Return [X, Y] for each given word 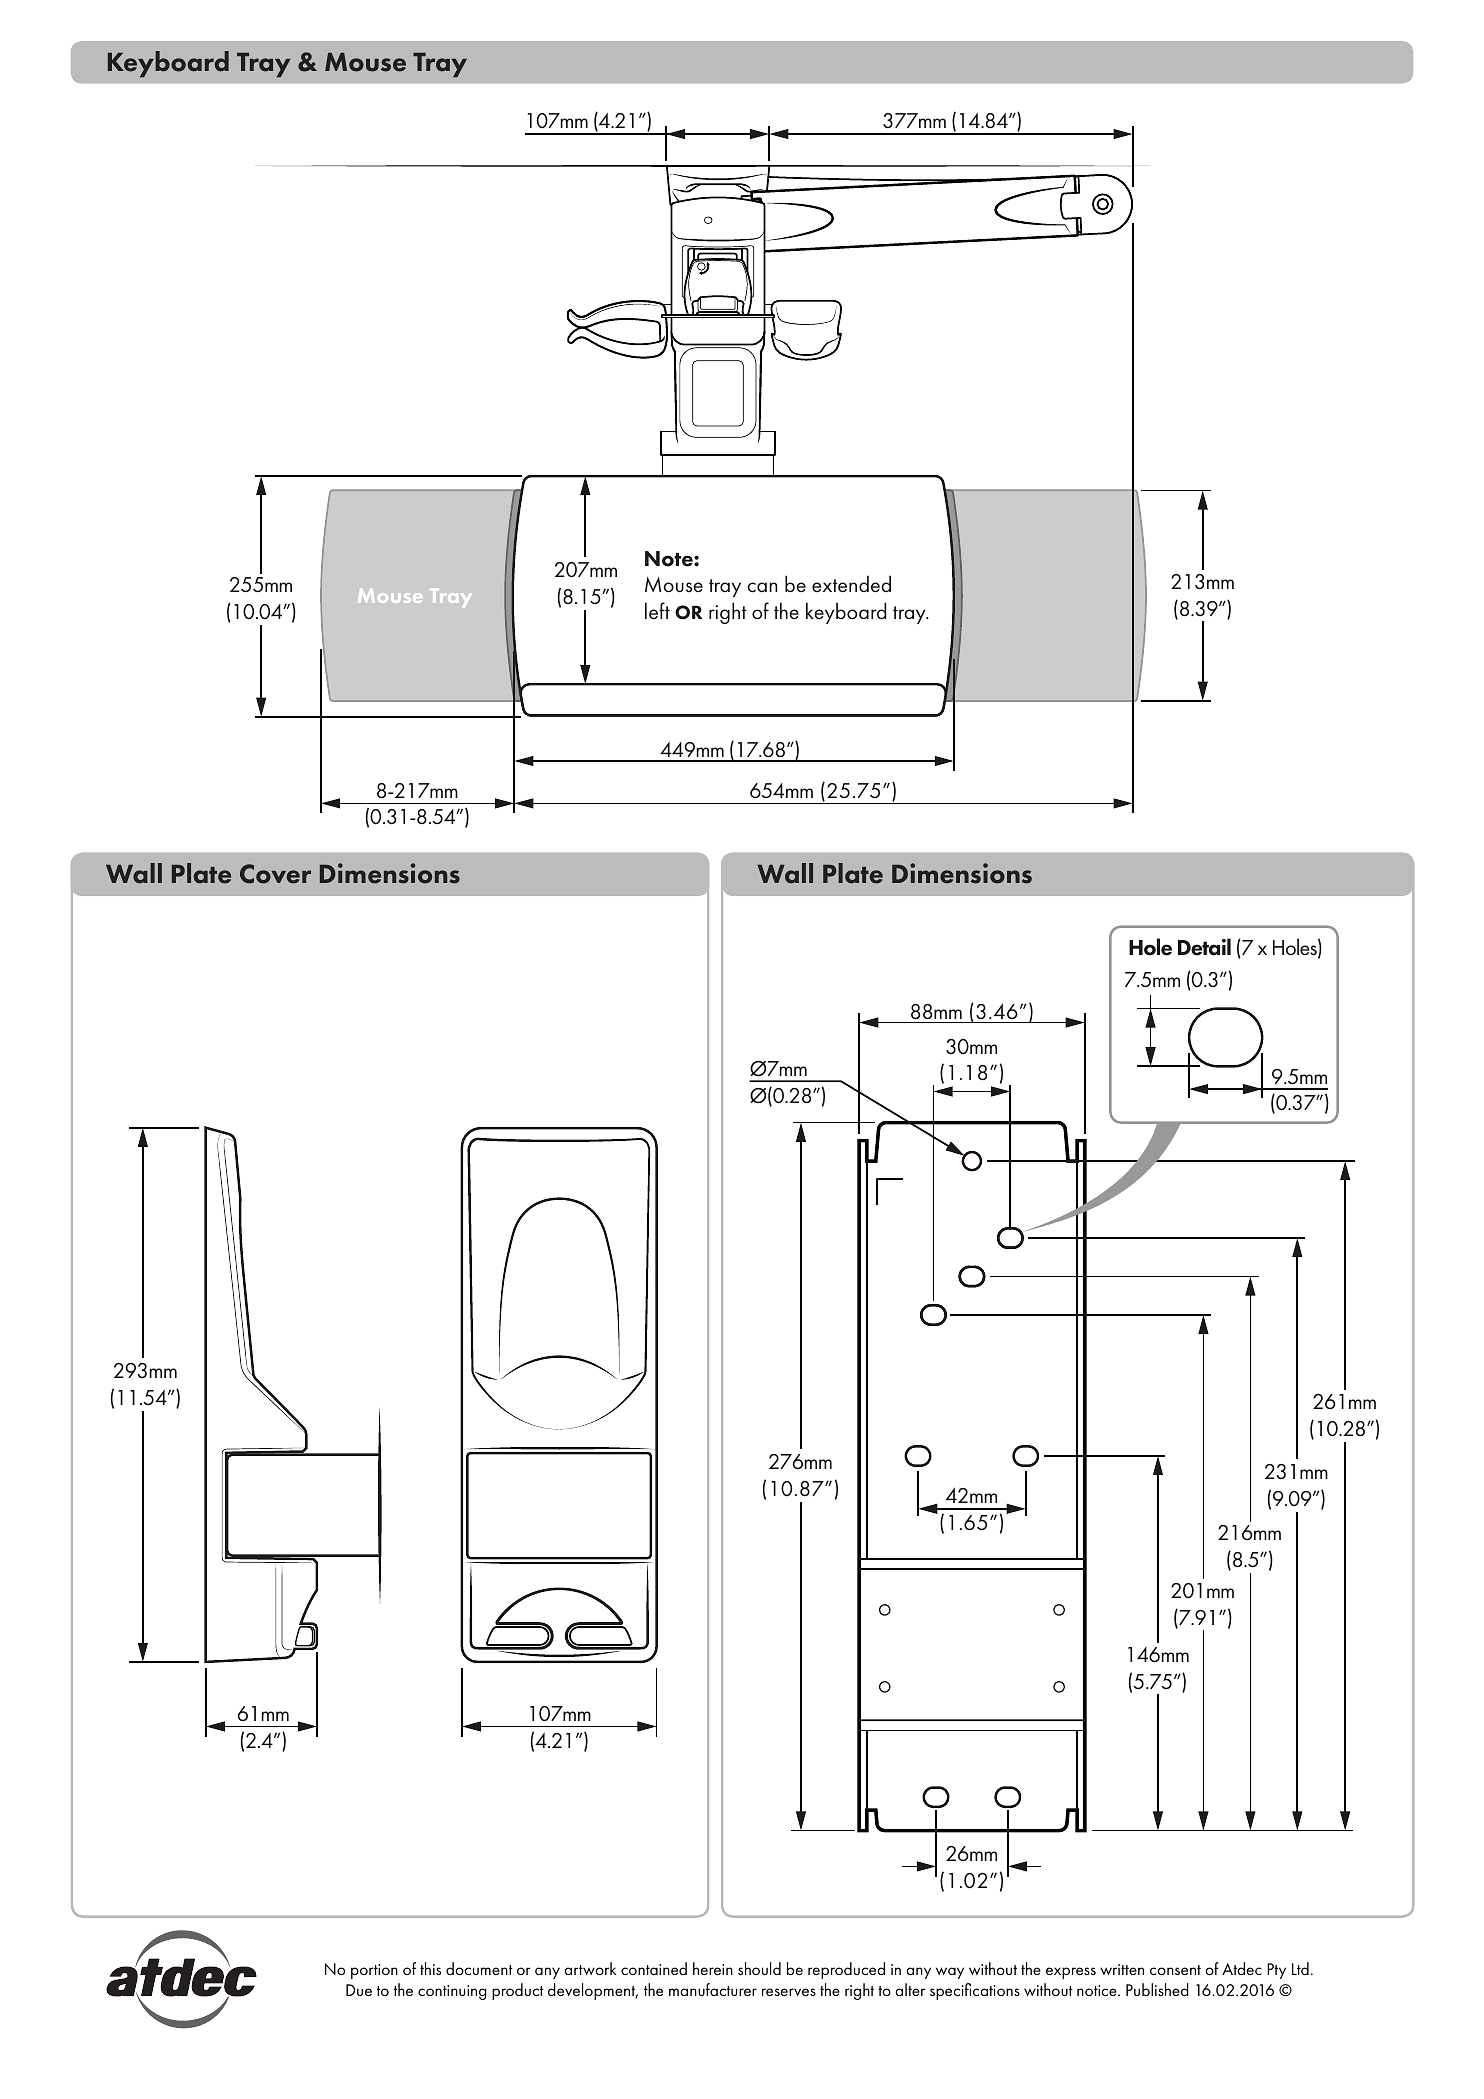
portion [374, 1971]
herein [713, 1968]
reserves [789, 1992]
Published [1157, 1989]
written [1122, 1969]
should [759, 1968]
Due [359, 1990]
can [762, 587]
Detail [1204, 947]
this [430, 1968]
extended [851, 584]
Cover [275, 874]
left [657, 611]
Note [670, 559]
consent [1175, 1970]
